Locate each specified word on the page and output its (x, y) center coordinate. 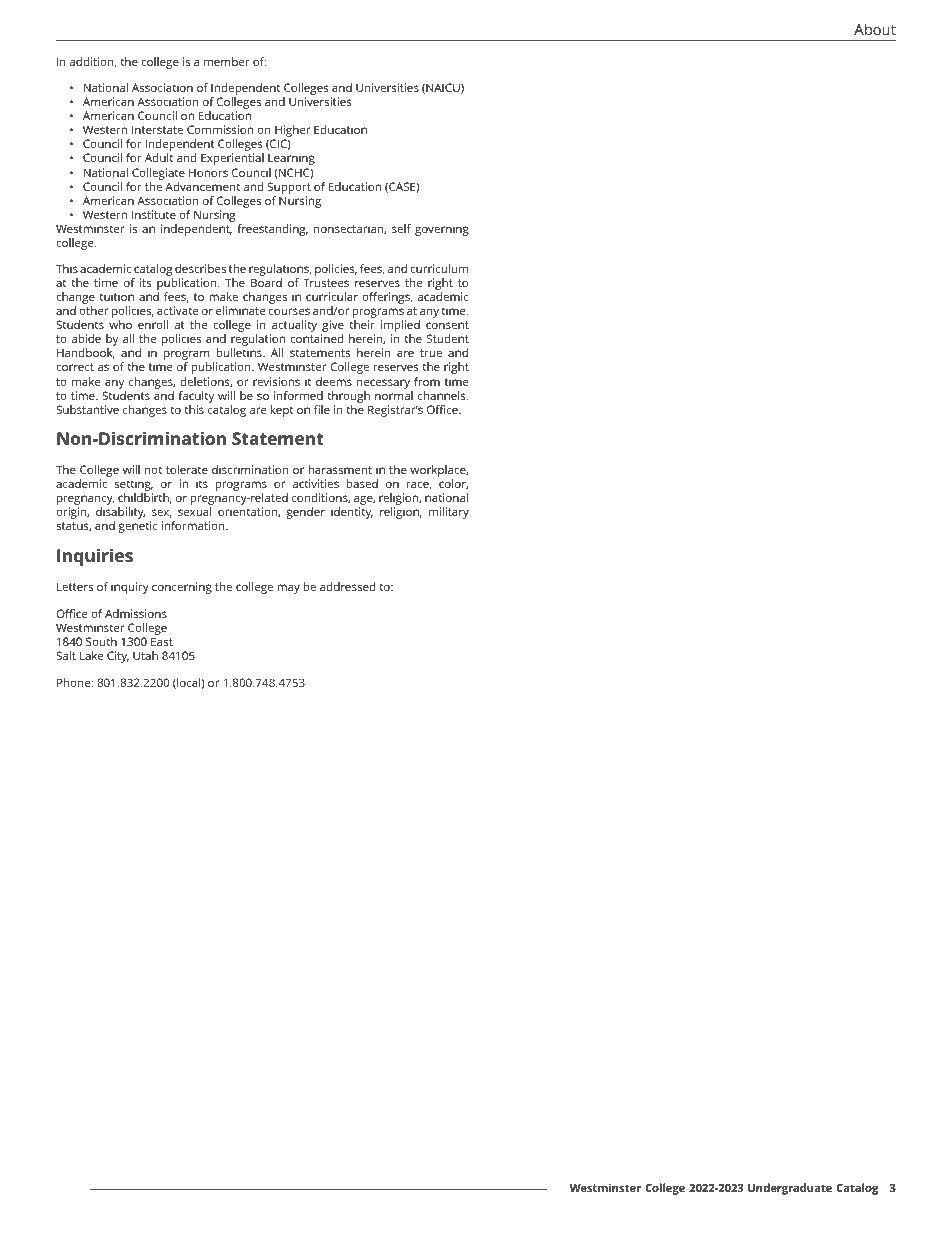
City (118, 657)
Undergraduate (790, 1189)
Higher (291, 132)
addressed (347, 586)
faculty (196, 397)
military (449, 513)
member (227, 61)
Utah (145, 655)
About (875, 29)
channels (443, 395)
